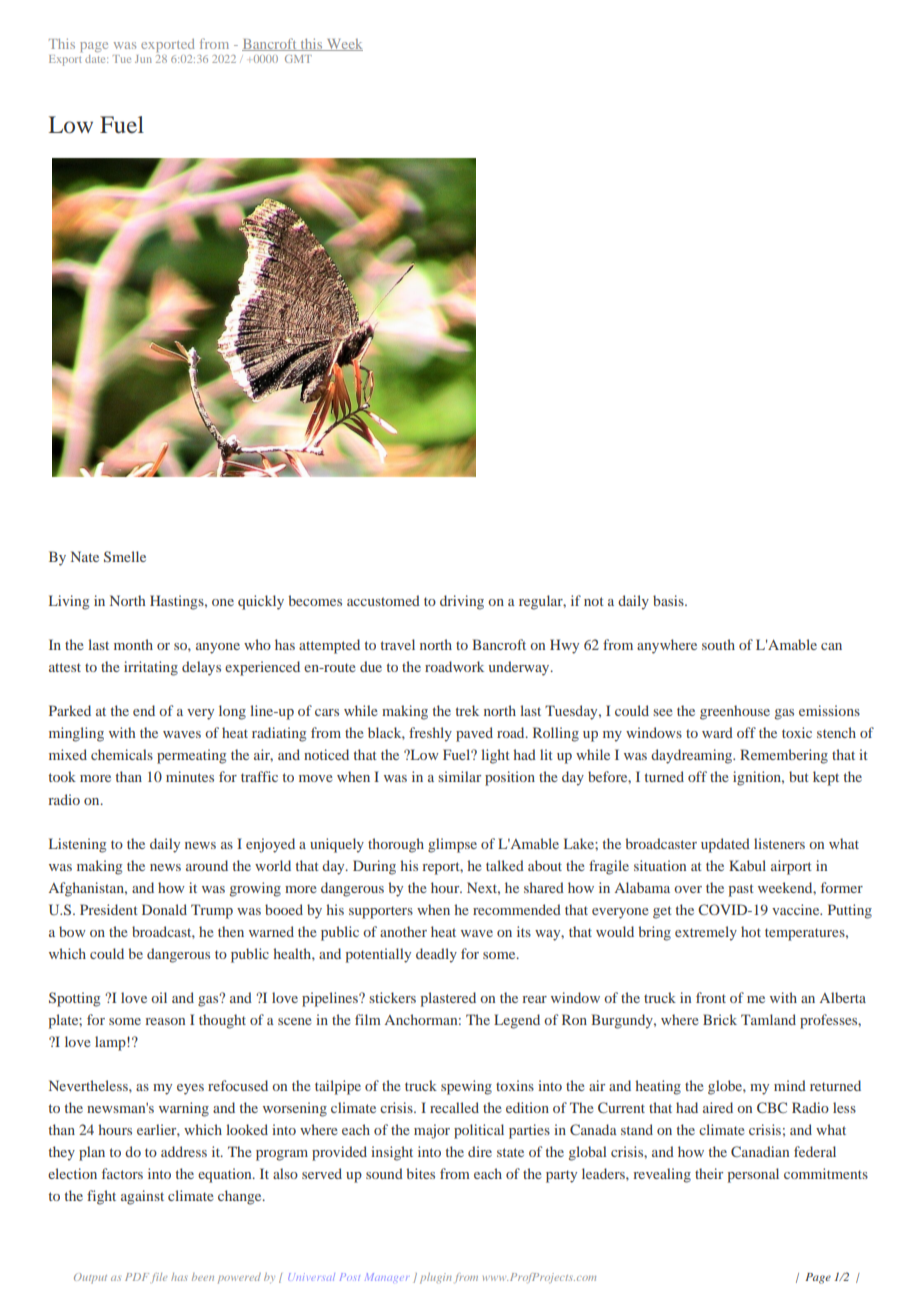 The image size is (924, 1308). Describe the element at coordinates (298, 59) in the screenshot. I see `GMT` at that location.
